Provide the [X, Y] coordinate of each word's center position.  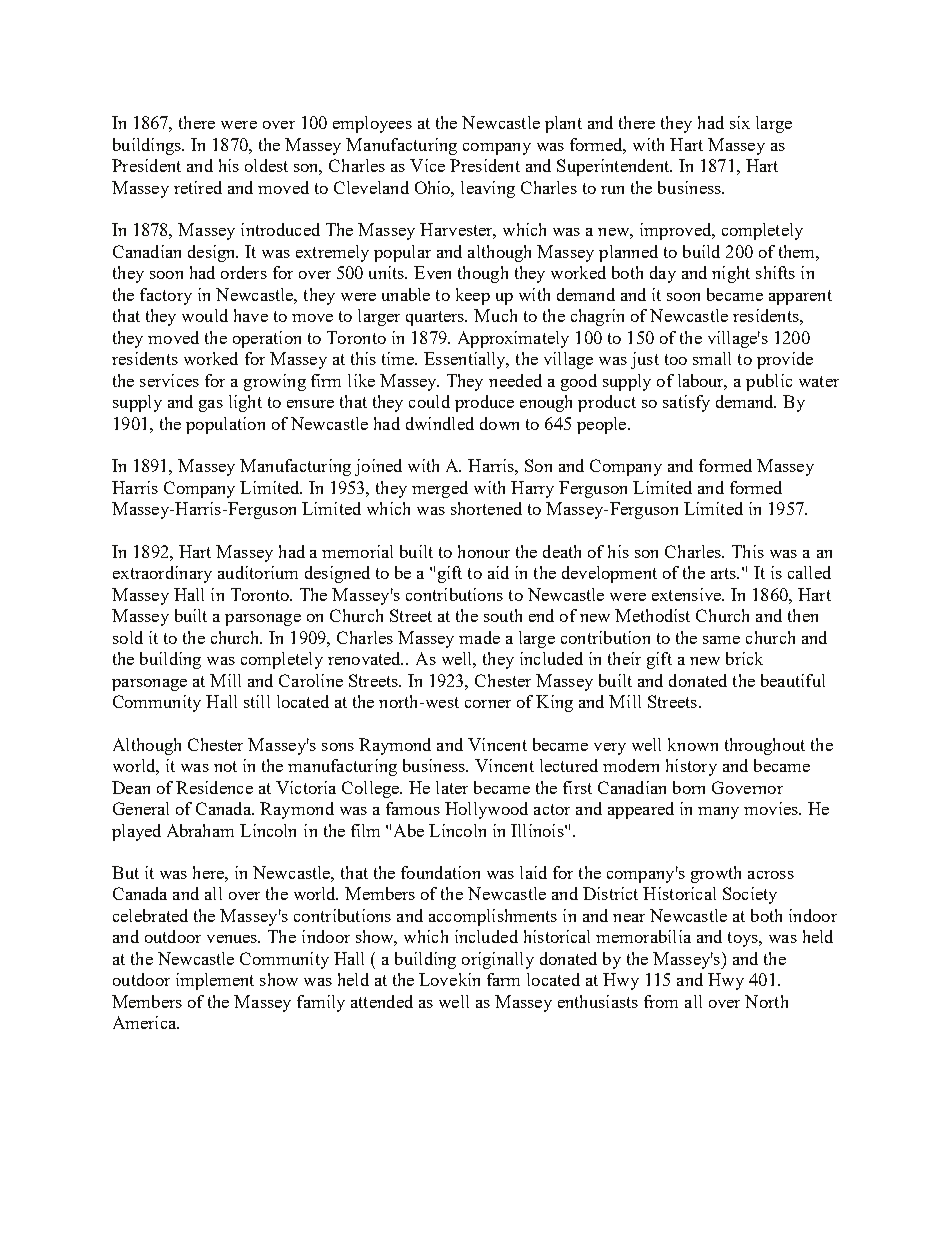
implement [215, 981]
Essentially [466, 360]
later [452, 787]
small [712, 358]
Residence [214, 787]
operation [267, 339]
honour [484, 551]
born [689, 787]
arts [724, 573]
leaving [488, 189]
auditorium [258, 572]
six [740, 122]
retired [198, 187]
